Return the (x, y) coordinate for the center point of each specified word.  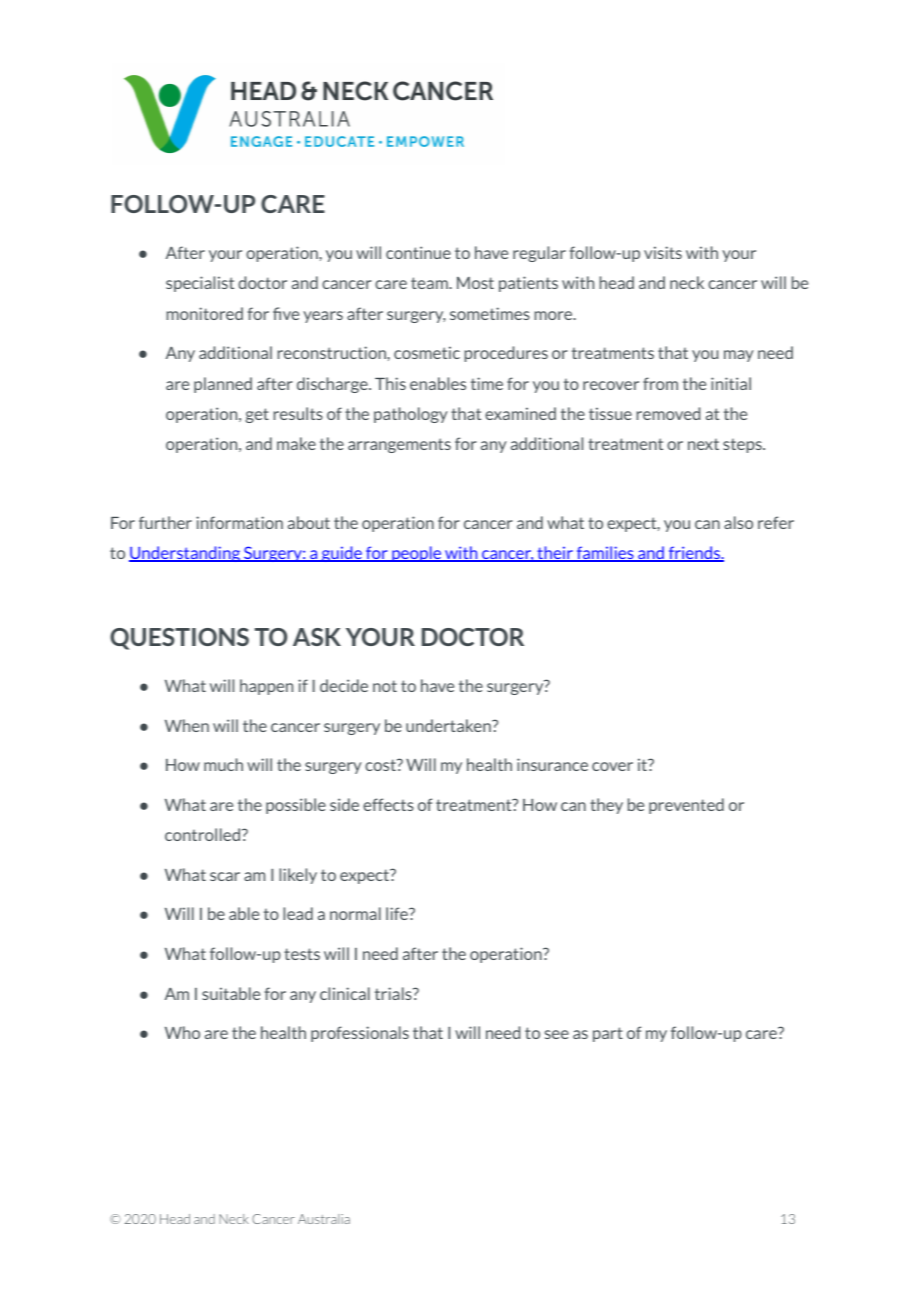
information (239, 522)
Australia (324, 1219)
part (608, 1034)
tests (302, 954)
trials (394, 993)
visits (663, 252)
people (417, 554)
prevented (686, 806)
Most (475, 283)
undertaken (449, 725)
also (738, 522)
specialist (200, 284)
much (223, 764)
